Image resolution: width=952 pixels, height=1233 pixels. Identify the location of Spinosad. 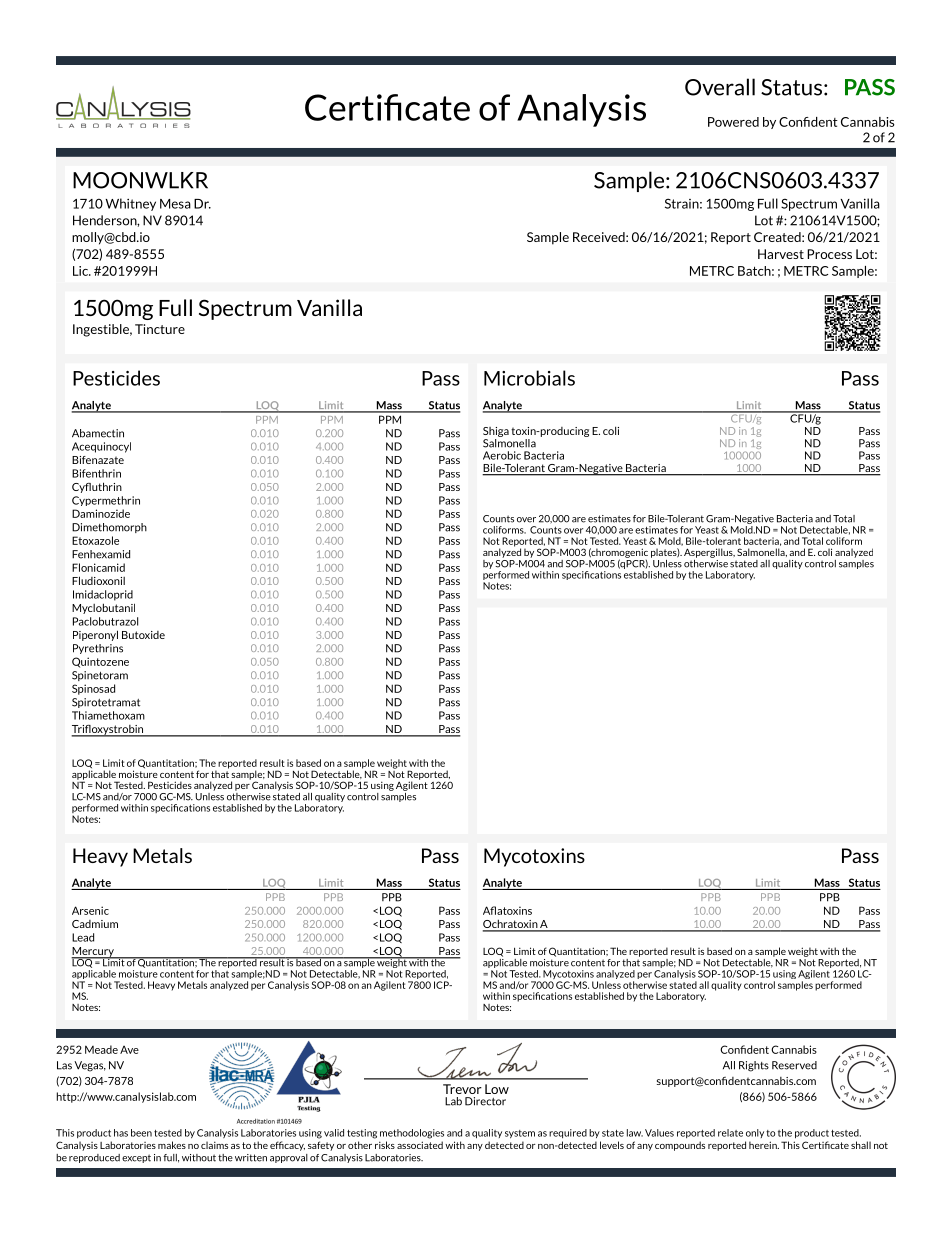
(93, 689).
